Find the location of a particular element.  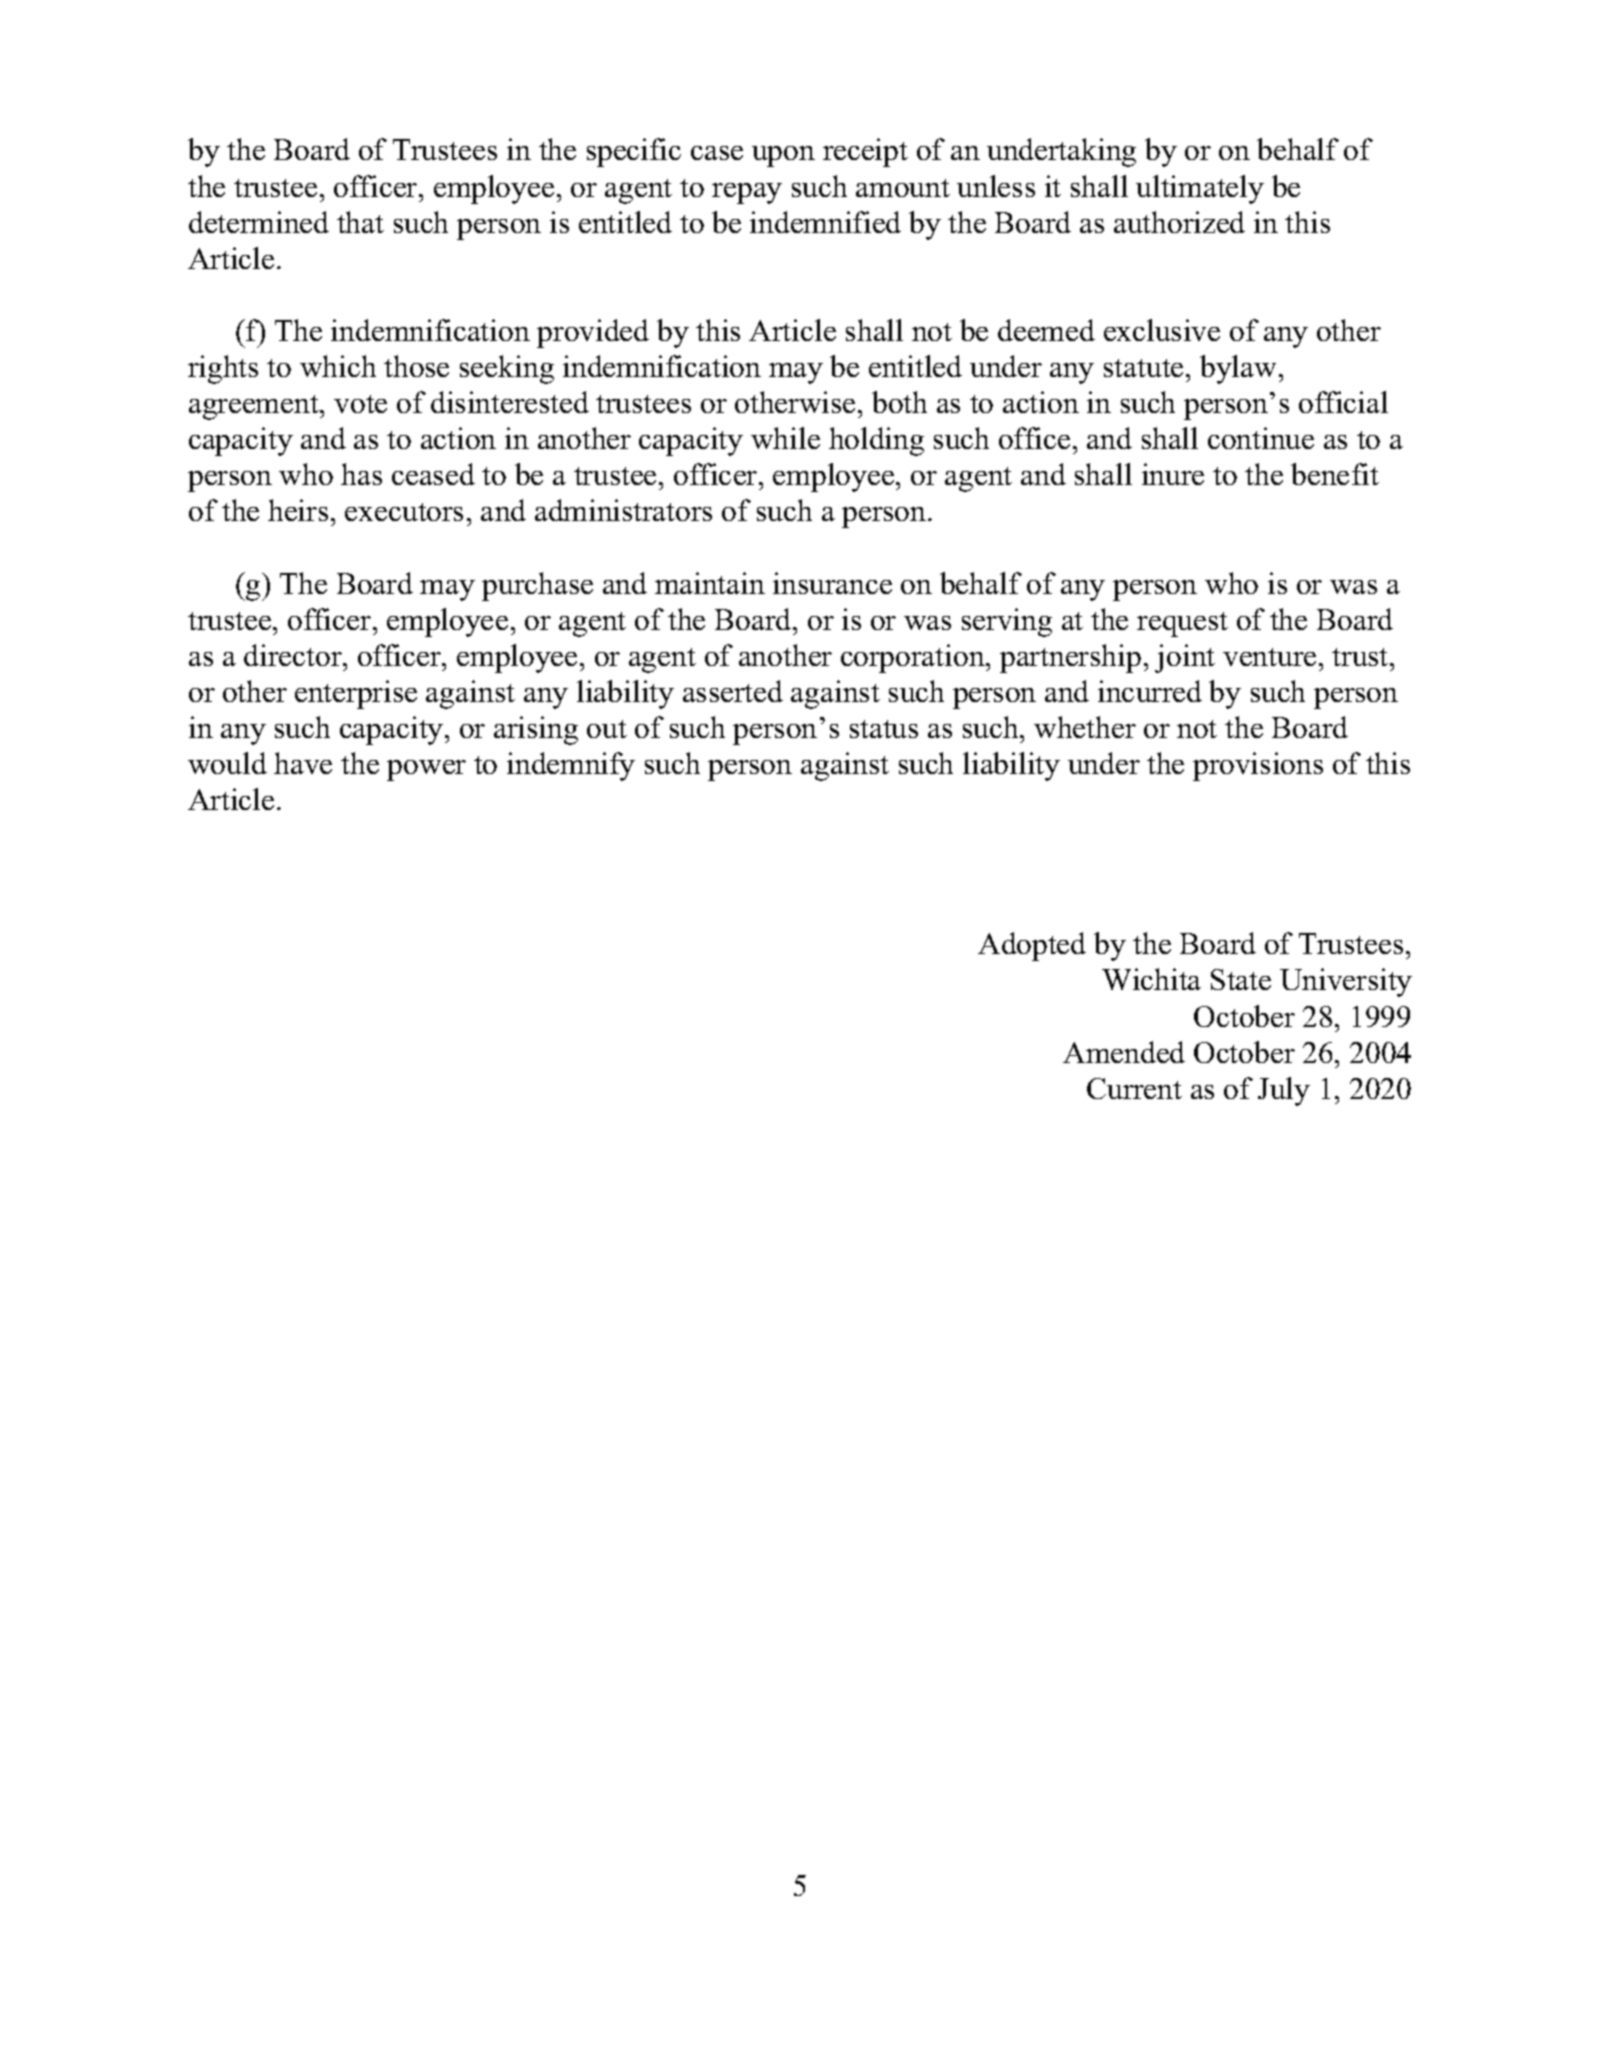

inure is located at coordinates (1173, 474).
